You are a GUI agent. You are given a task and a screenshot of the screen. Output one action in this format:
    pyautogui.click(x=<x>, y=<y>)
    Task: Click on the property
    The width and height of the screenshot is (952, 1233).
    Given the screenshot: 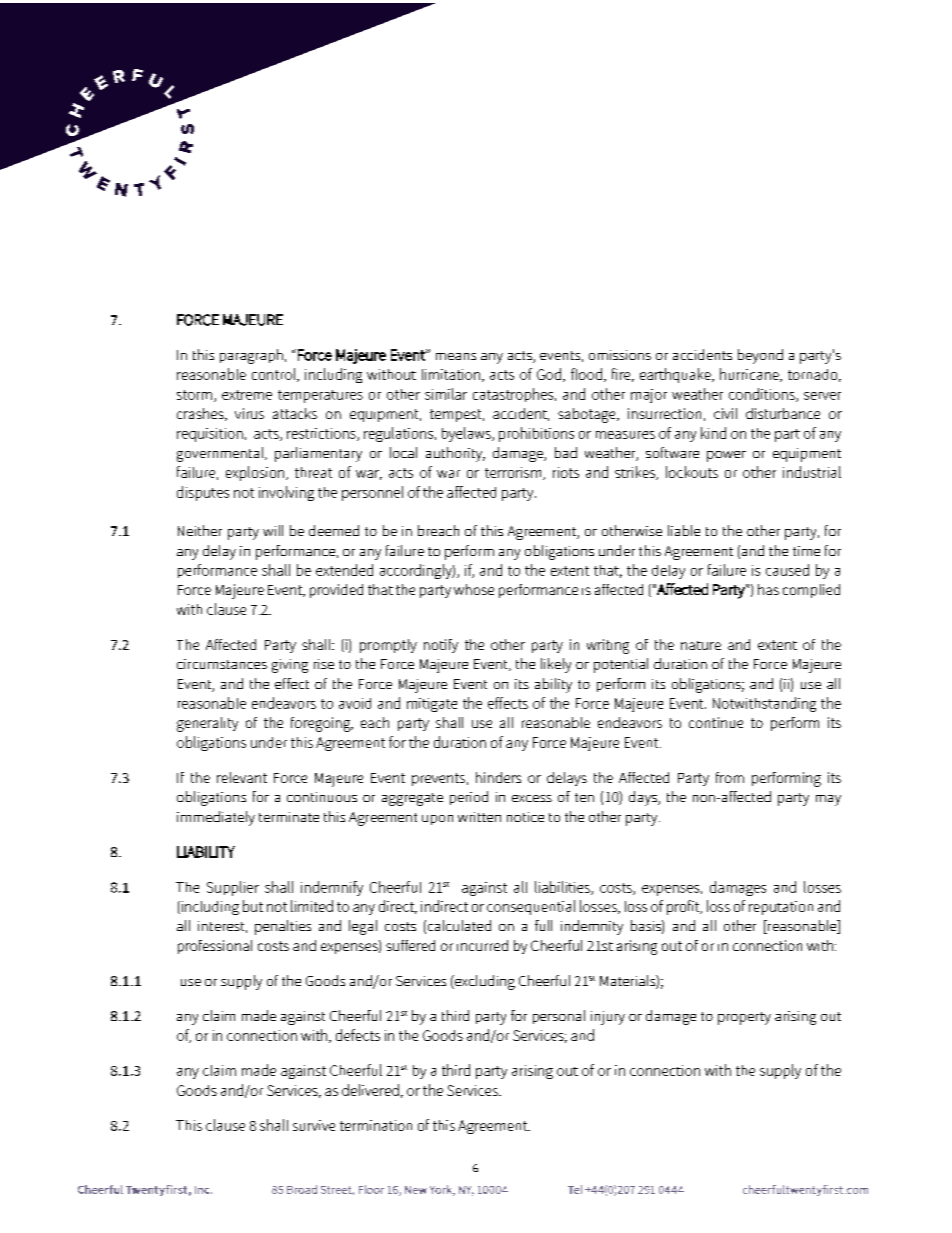 What is the action you would take?
    pyautogui.click(x=744, y=1018)
